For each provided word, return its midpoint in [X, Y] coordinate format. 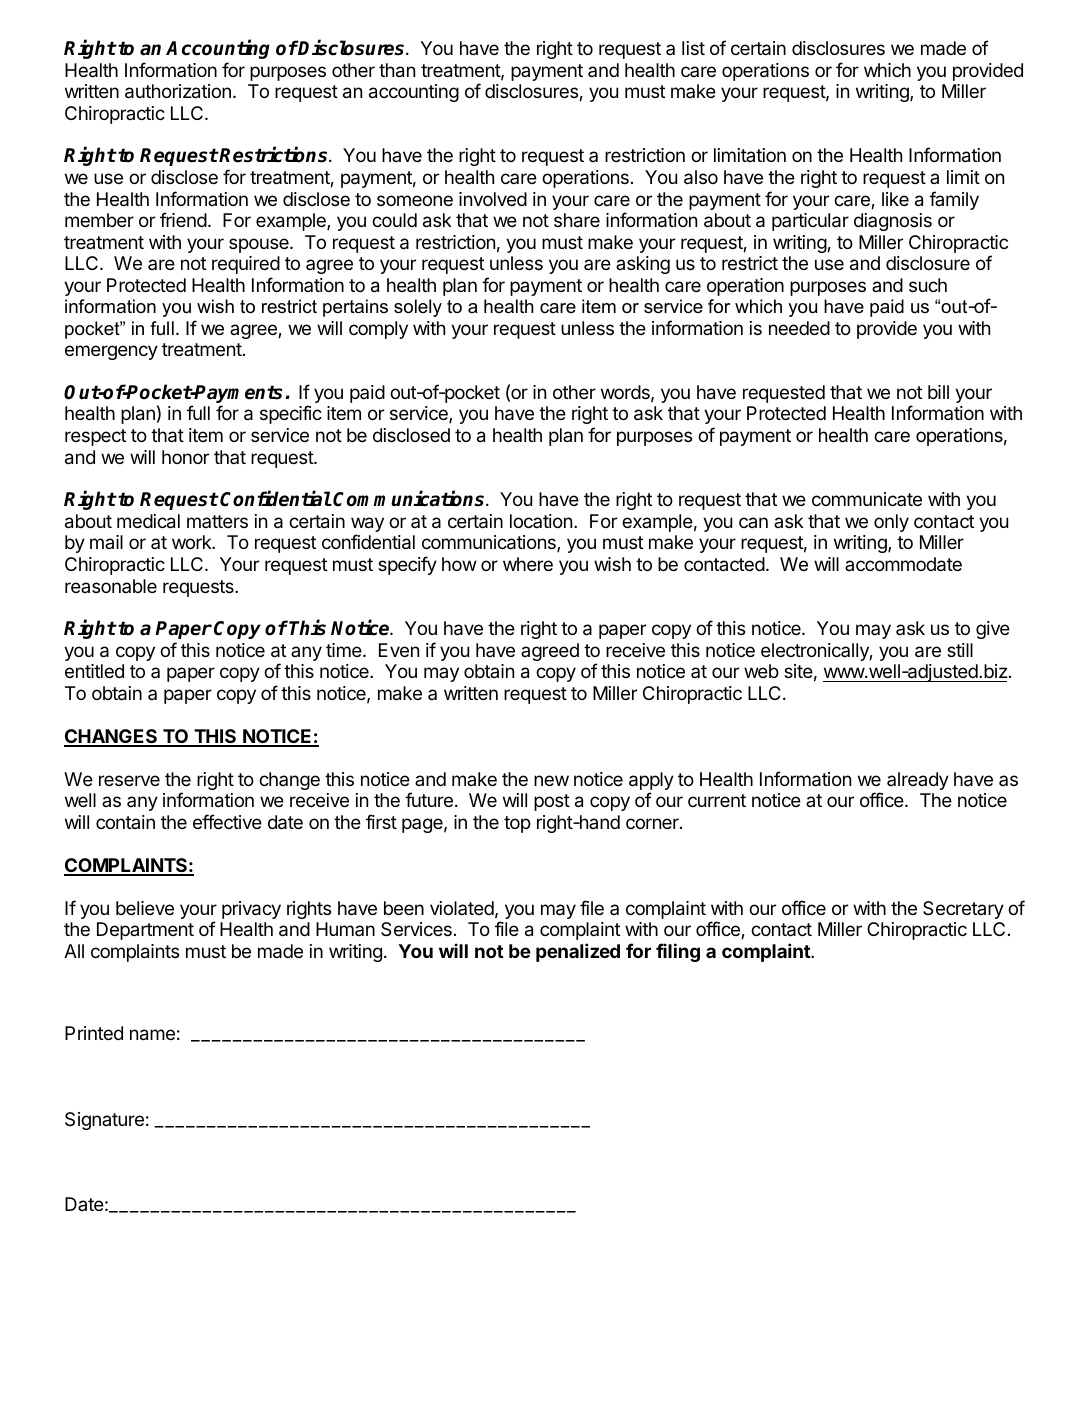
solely [418, 308]
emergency [111, 352]
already [918, 781]
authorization [178, 91]
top [517, 824]
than [397, 70]
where [528, 564]
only [891, 523]
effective [227, 821]
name [152, 1035]
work [192, 542]
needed [799, 328]
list [693, 48]
